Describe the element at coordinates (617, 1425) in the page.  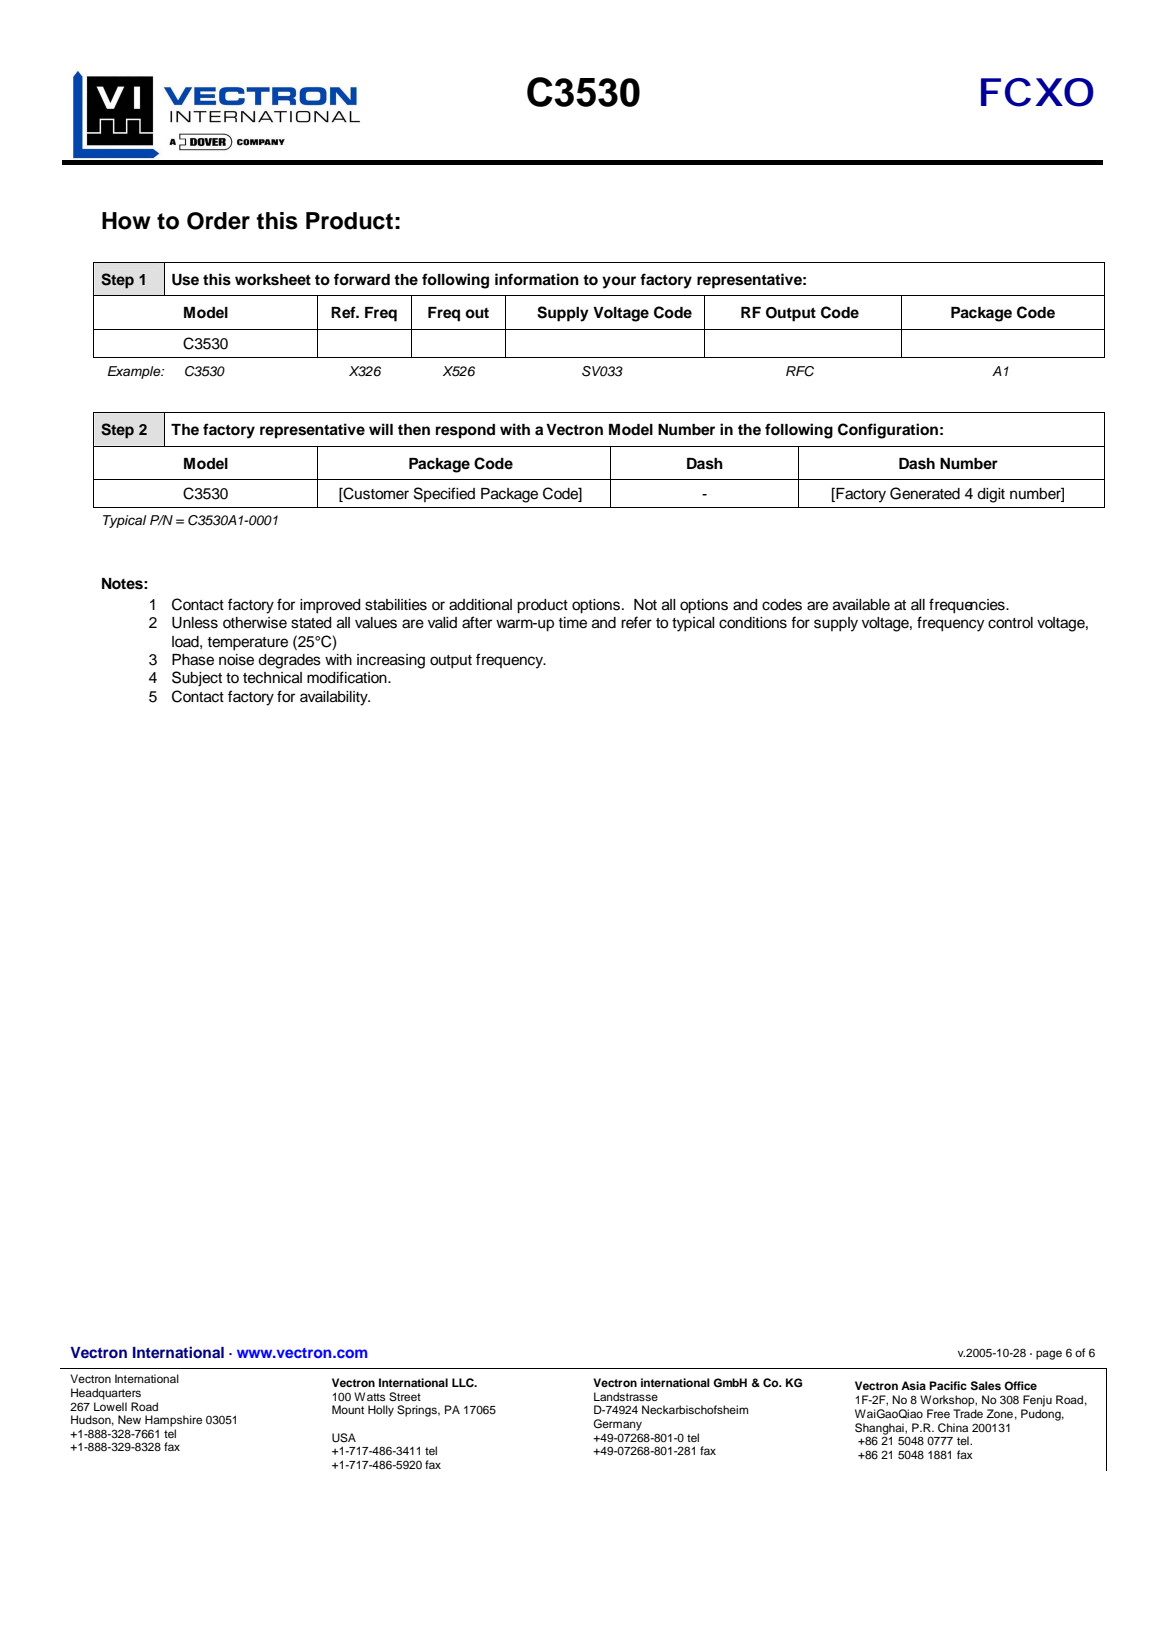
I see `Germany` at that location.
